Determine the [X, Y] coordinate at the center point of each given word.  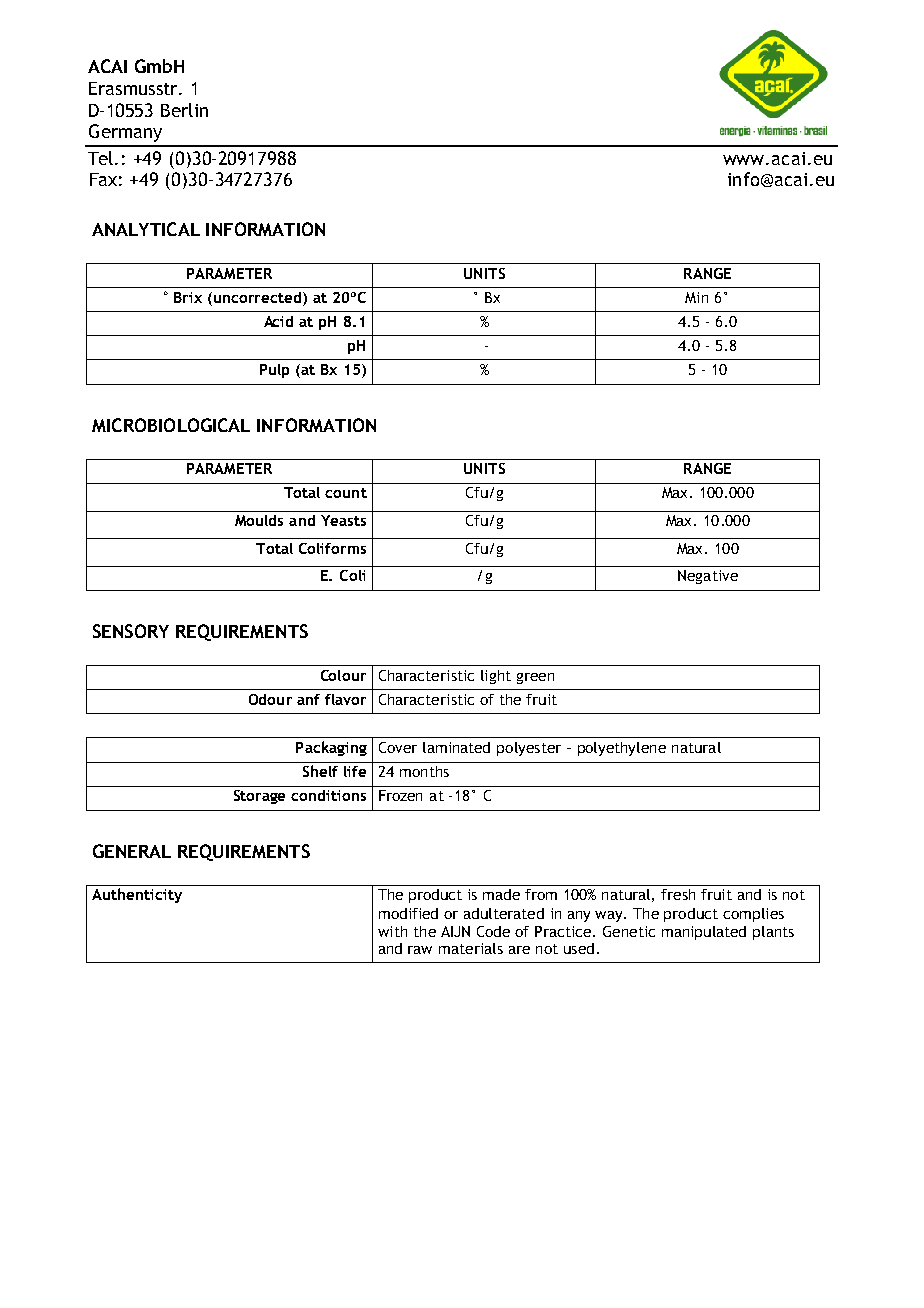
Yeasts [343, 520]
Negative [708, 577]
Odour [270, 699]
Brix [188, 297]
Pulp [274, 371]
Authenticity [137, 895]
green [535, 678]
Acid [278, 321]
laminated [456, 747]
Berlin [184, 110]
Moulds [259, 520]
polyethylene [622, 749]
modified [408, 913]
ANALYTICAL [146, 229]
